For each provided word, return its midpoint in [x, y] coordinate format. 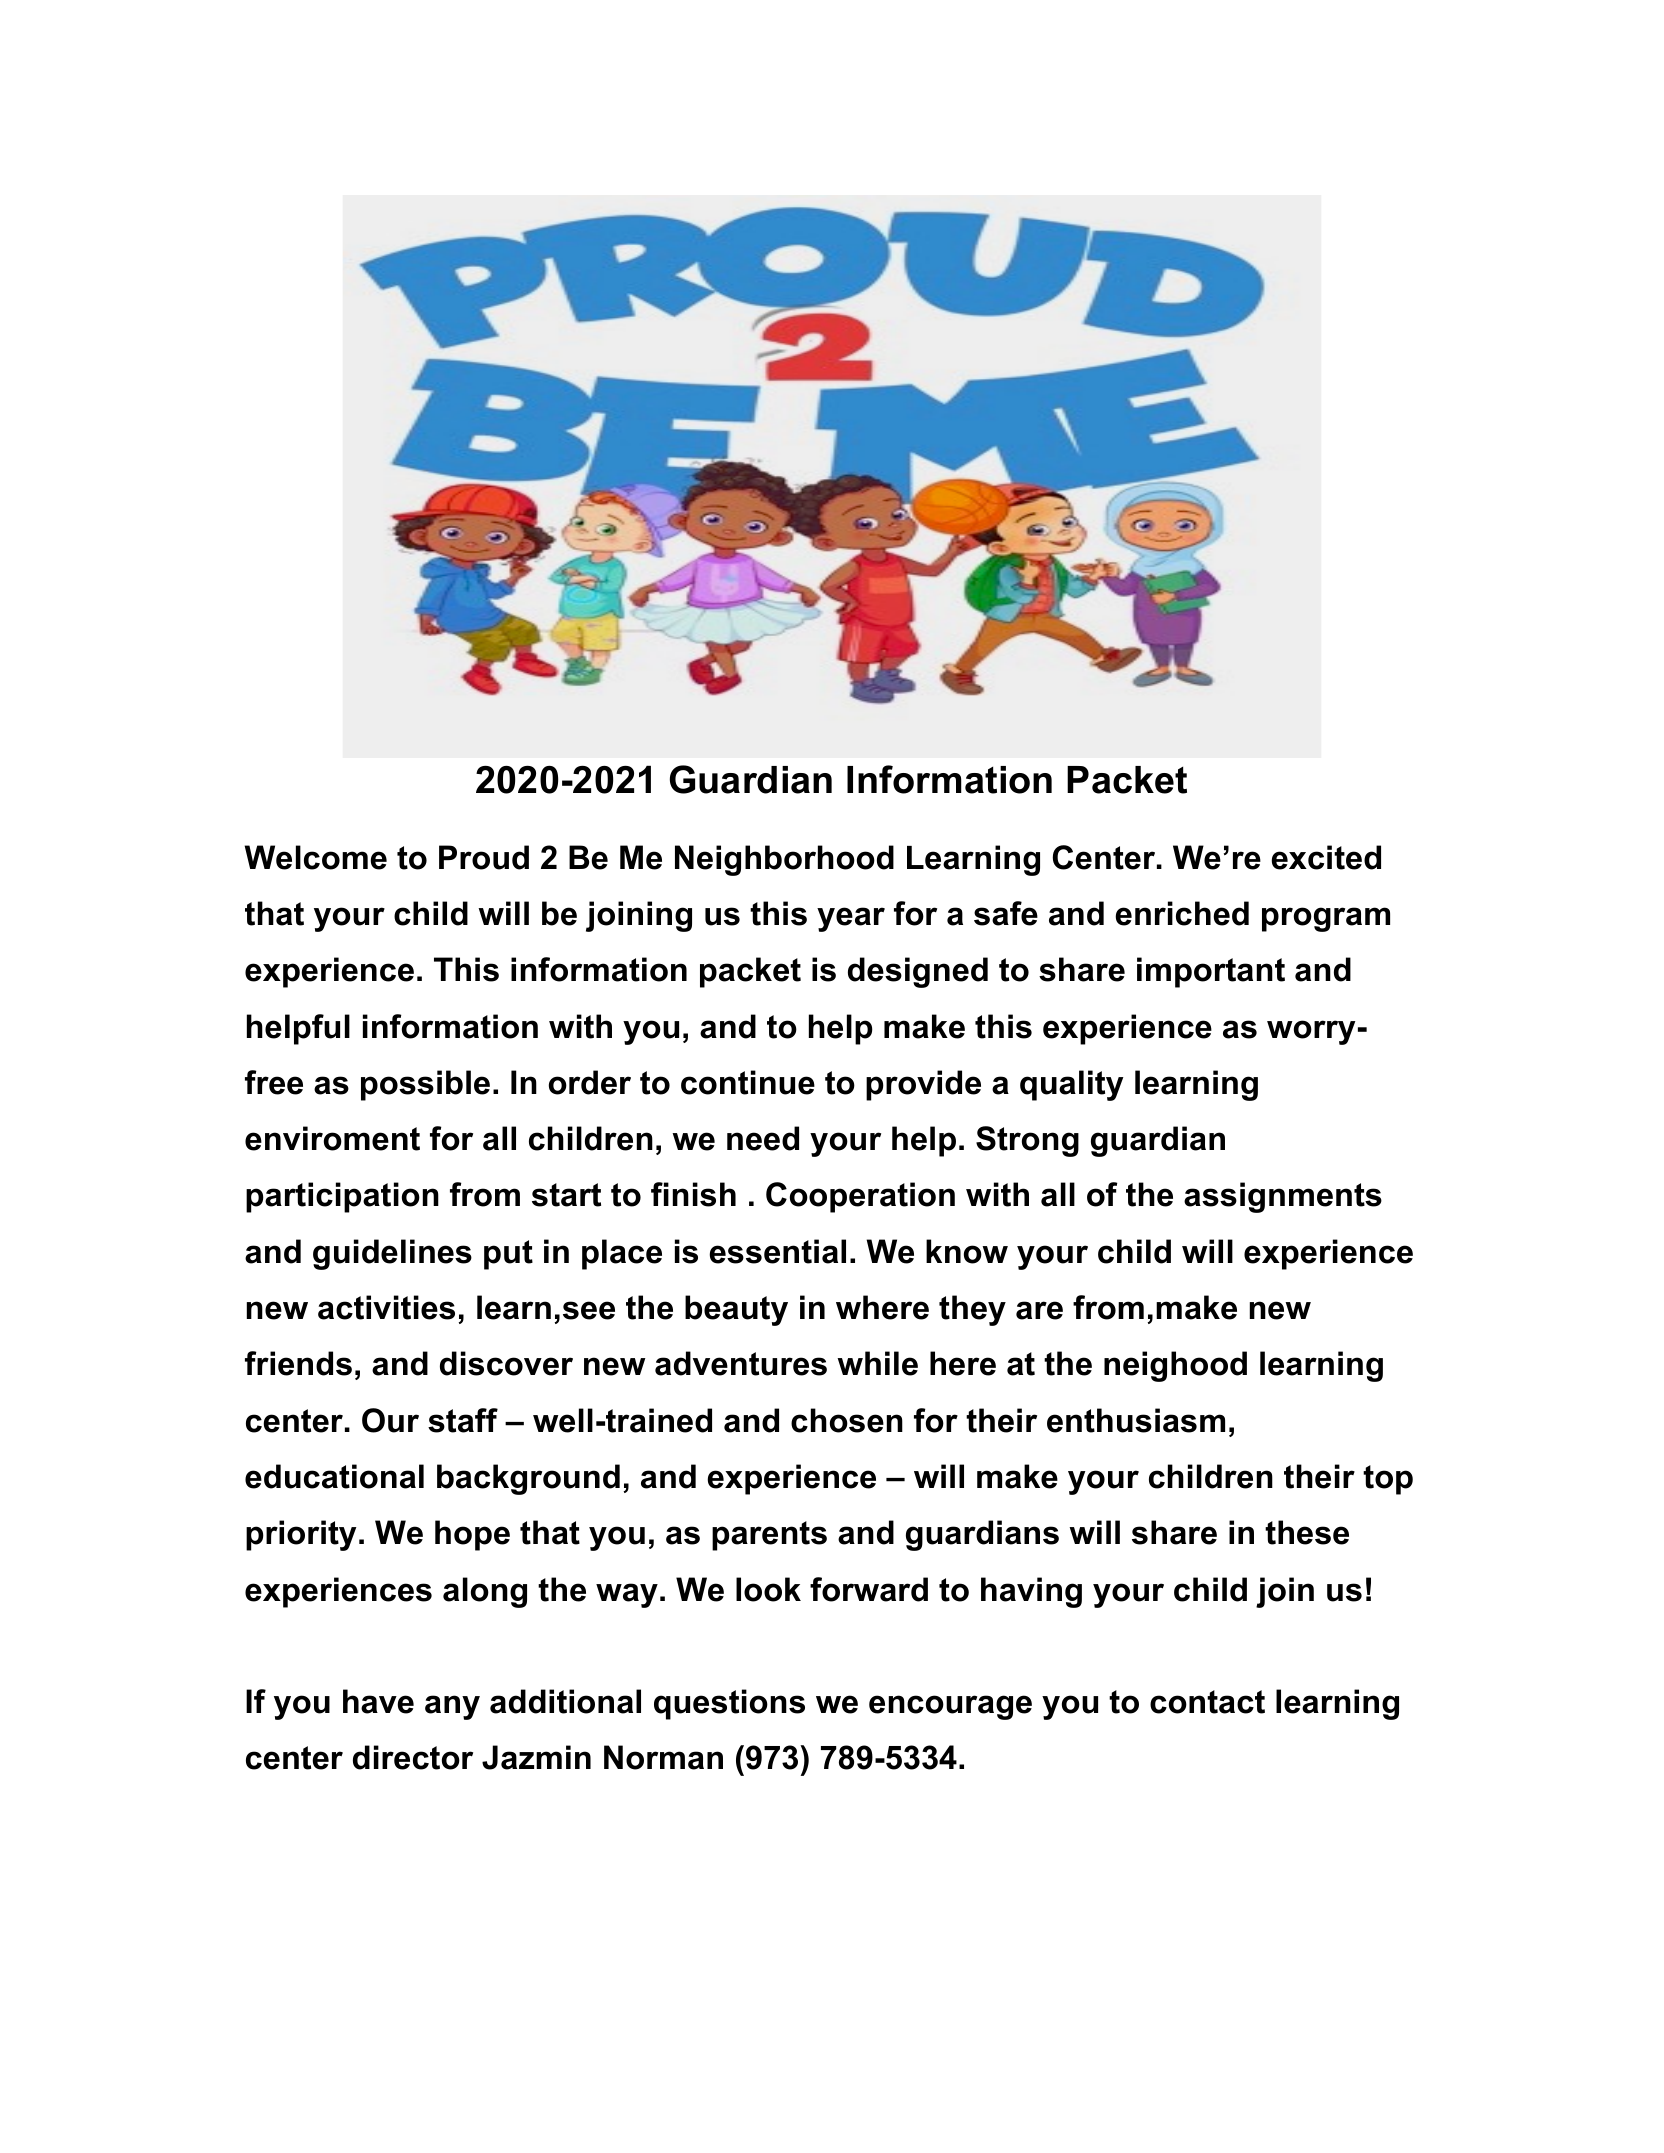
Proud [484, 857]
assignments [1283, 1197]
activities [386, 1307]
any [452, 1707]
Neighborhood [784, 860]
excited [1326, 857]
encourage [950, 1707]
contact [1207, 1702]
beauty [736, 1310]
